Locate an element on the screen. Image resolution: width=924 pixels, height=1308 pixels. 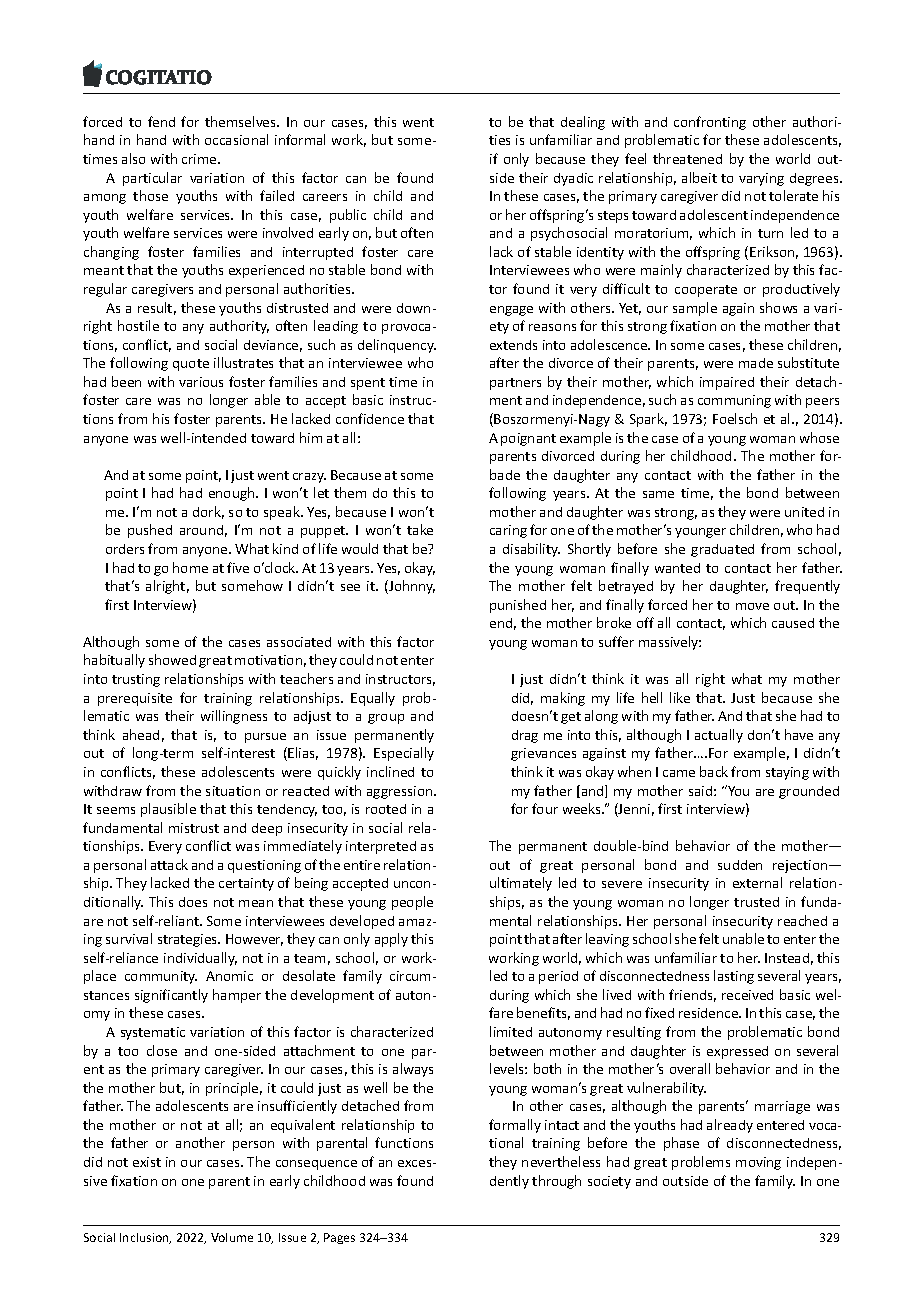
like is located at coordinates (680, 697).
